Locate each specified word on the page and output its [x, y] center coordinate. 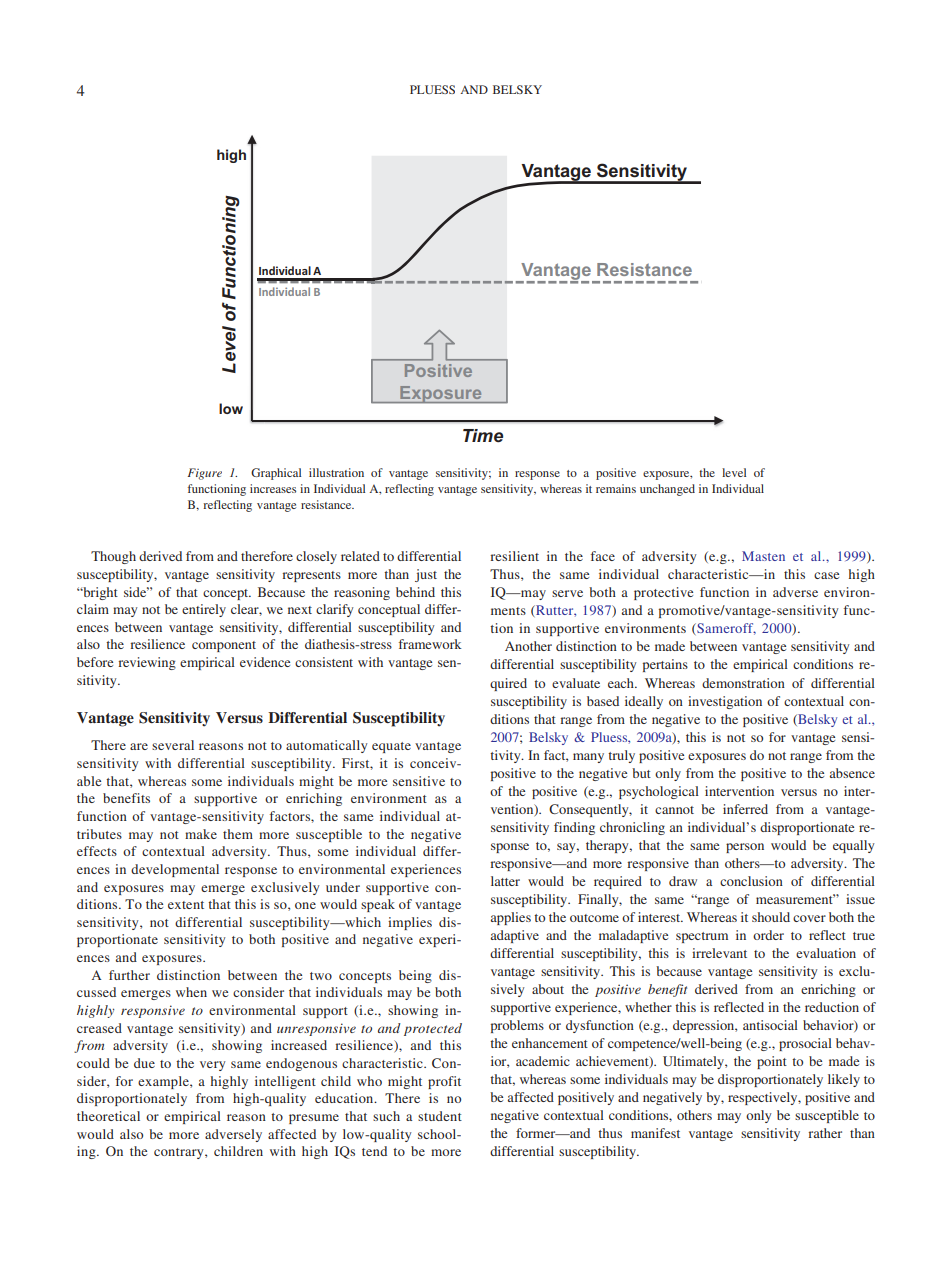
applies [511, 918]
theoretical [108, 1116]
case [826, 575]
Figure [205, 474]
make [201, 834]
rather [825, 1133]
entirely [204, 610]
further [129, 975]
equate [391, 747]
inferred [745, 809]
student [440, 1116]
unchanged [667, 490]
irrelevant [719, 953]
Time [483, 436]
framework [430, 644]
